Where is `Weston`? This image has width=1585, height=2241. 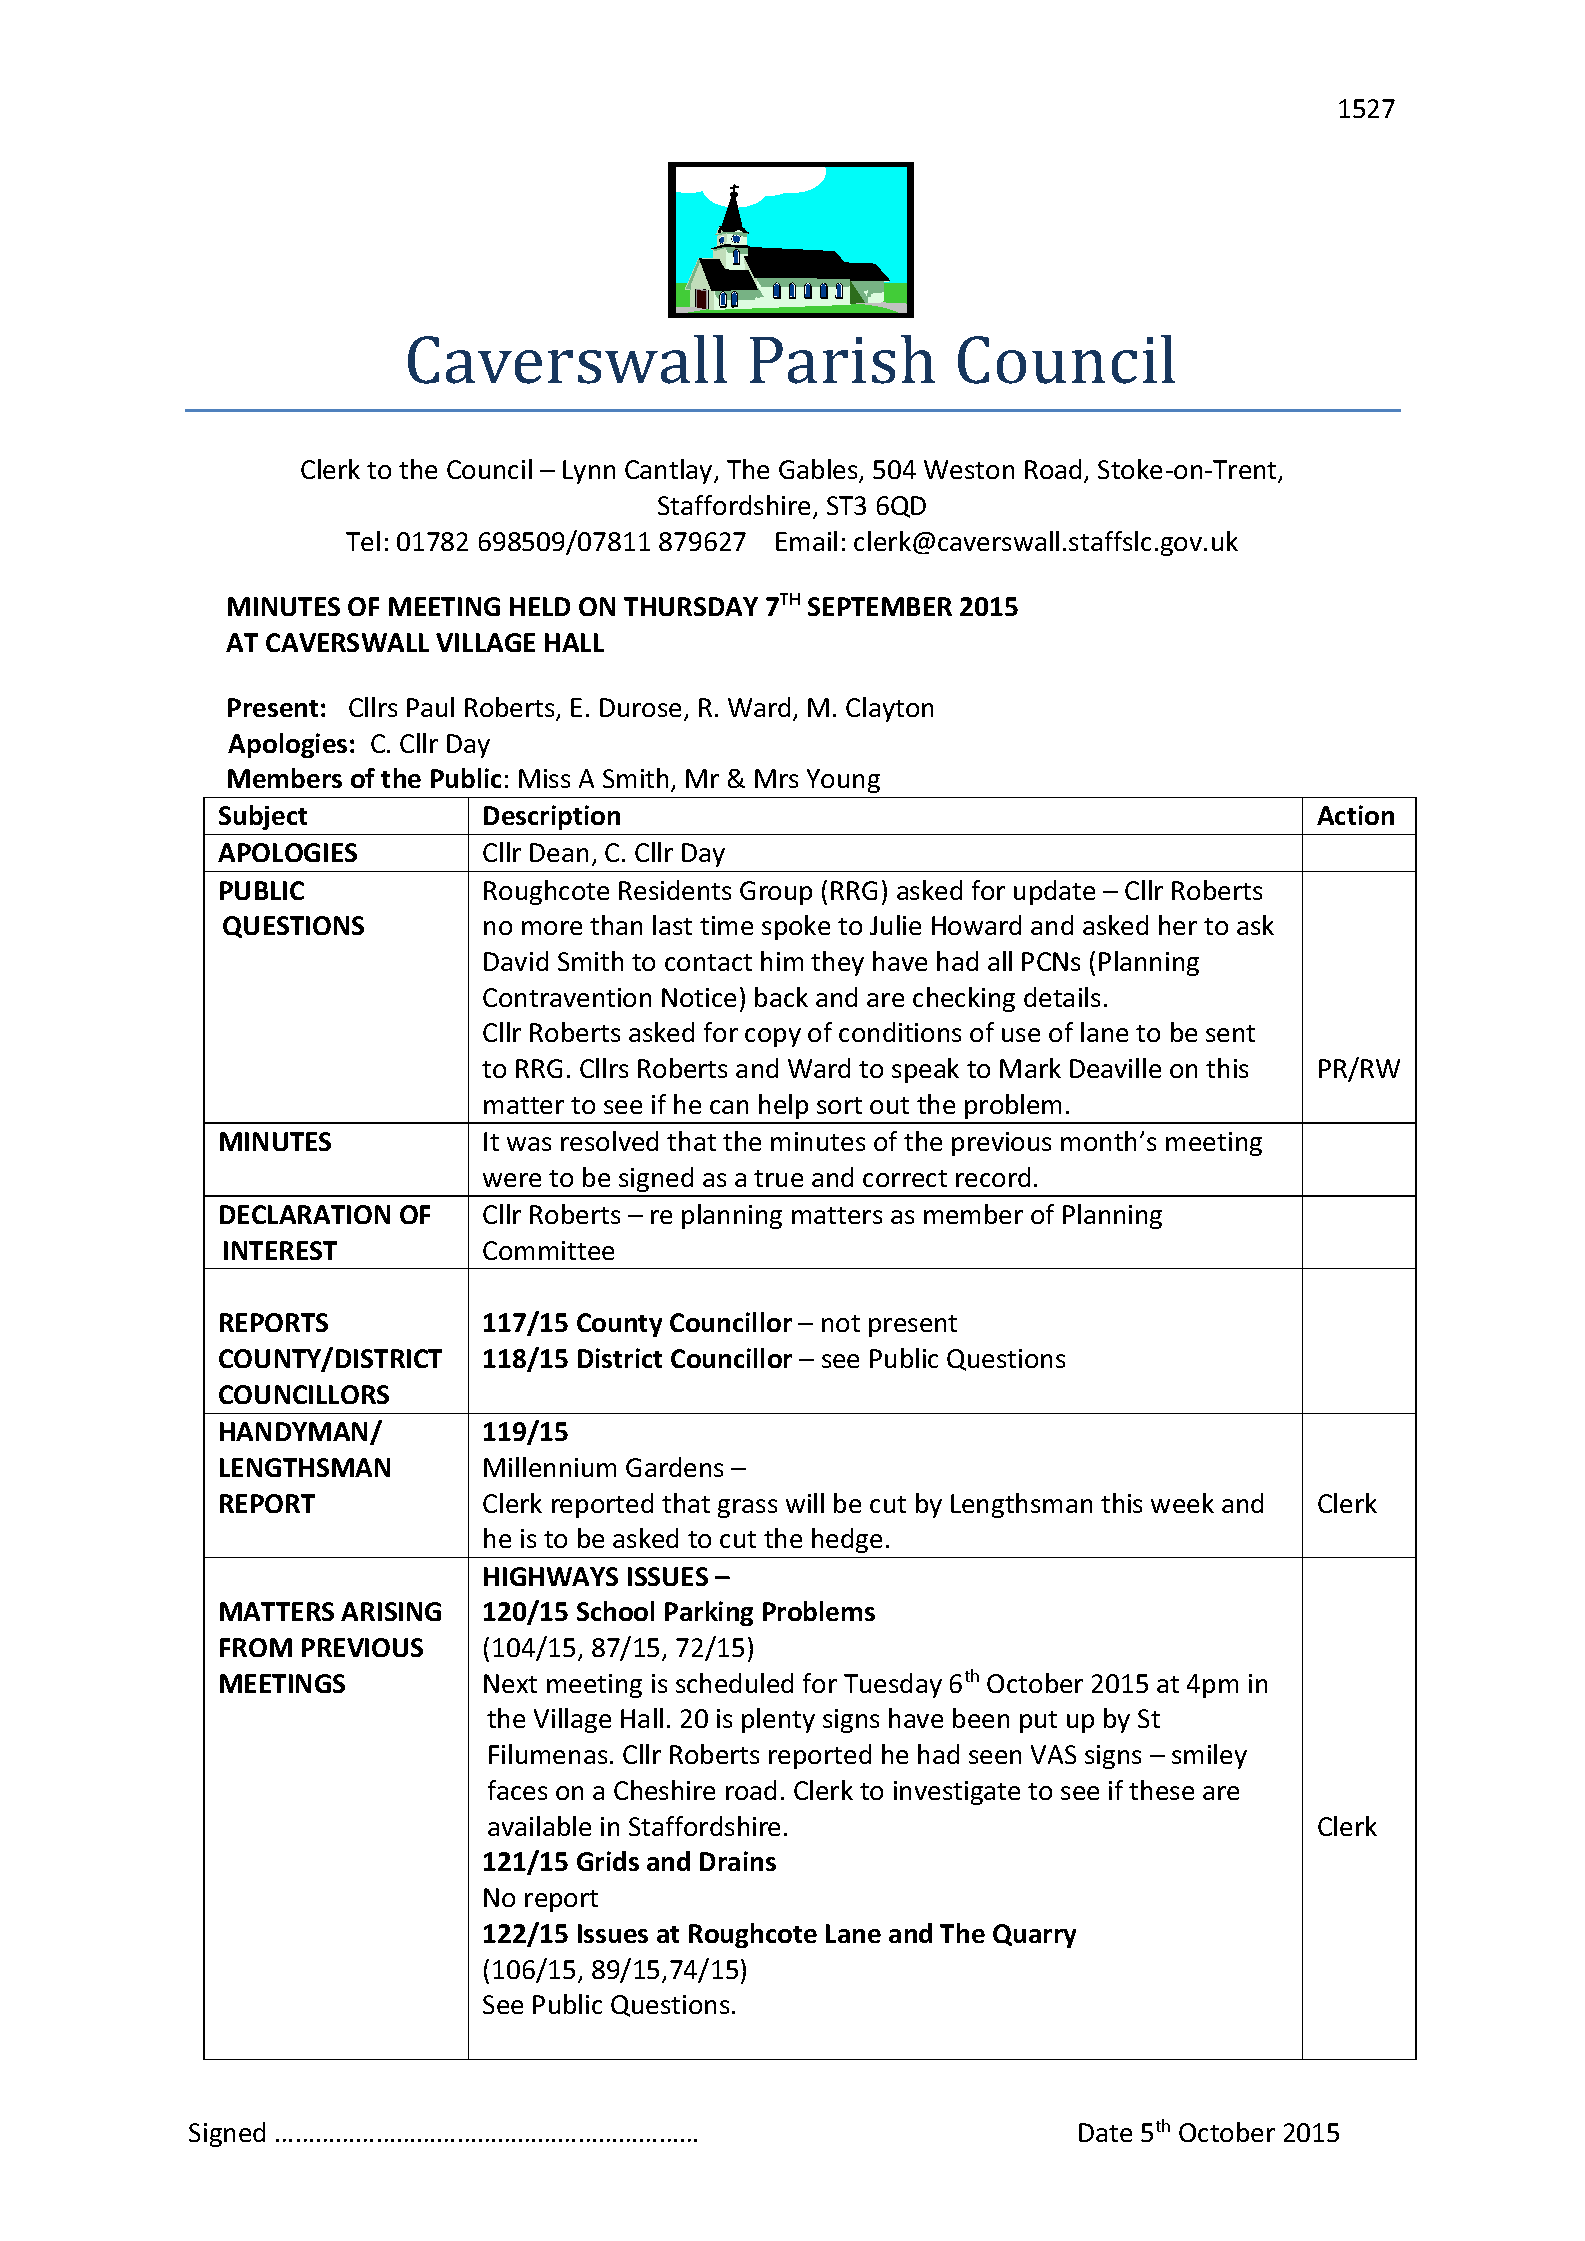
Weston is located at coordinates (969, 469).
